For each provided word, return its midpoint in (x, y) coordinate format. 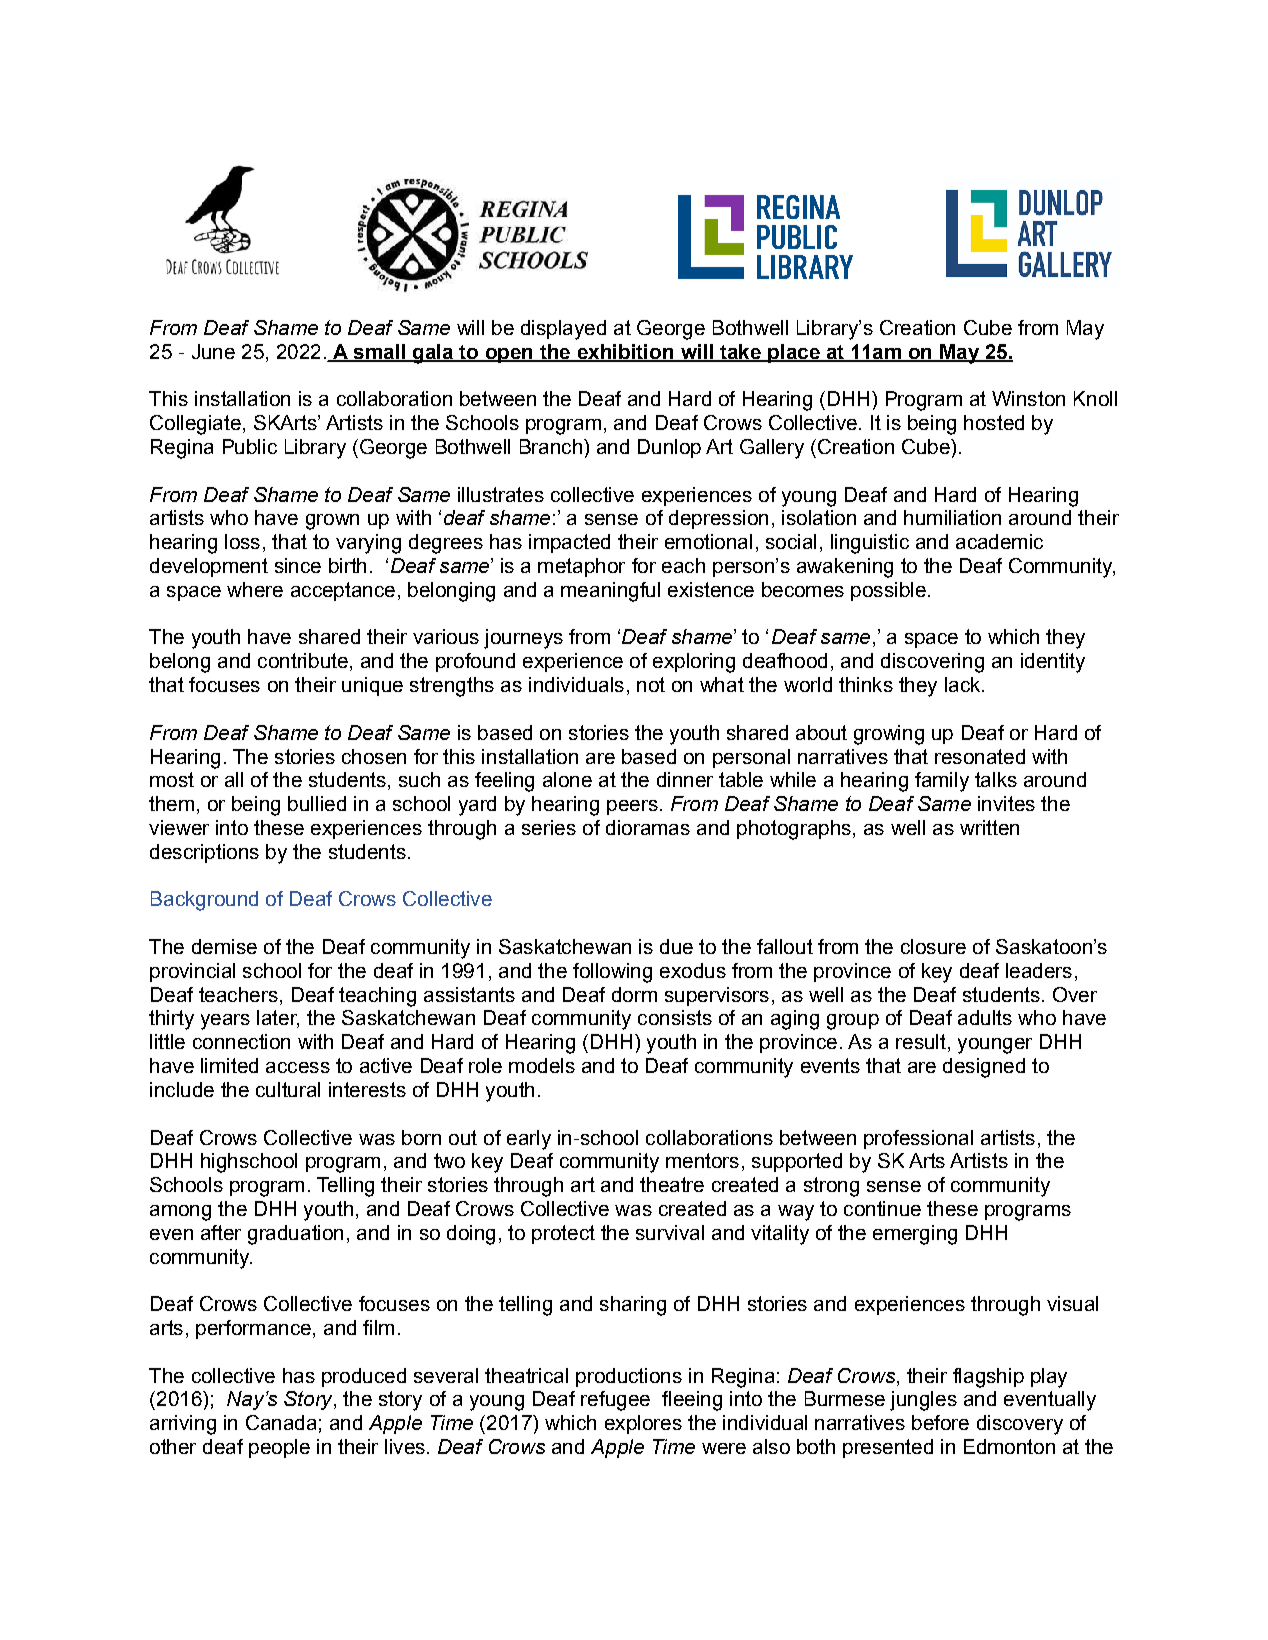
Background (204, 901)
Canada (281, 1422)
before (940, 1422)
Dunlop (669, 448)
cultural (288, 1089)
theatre (672, 1184)
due (676, 946)
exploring (694, 663)
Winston (1028, 398)
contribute (303, 660)
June (213, 351)
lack (964, 684)
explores (643, 1424)
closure (933, 946)
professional (918, 1139)
